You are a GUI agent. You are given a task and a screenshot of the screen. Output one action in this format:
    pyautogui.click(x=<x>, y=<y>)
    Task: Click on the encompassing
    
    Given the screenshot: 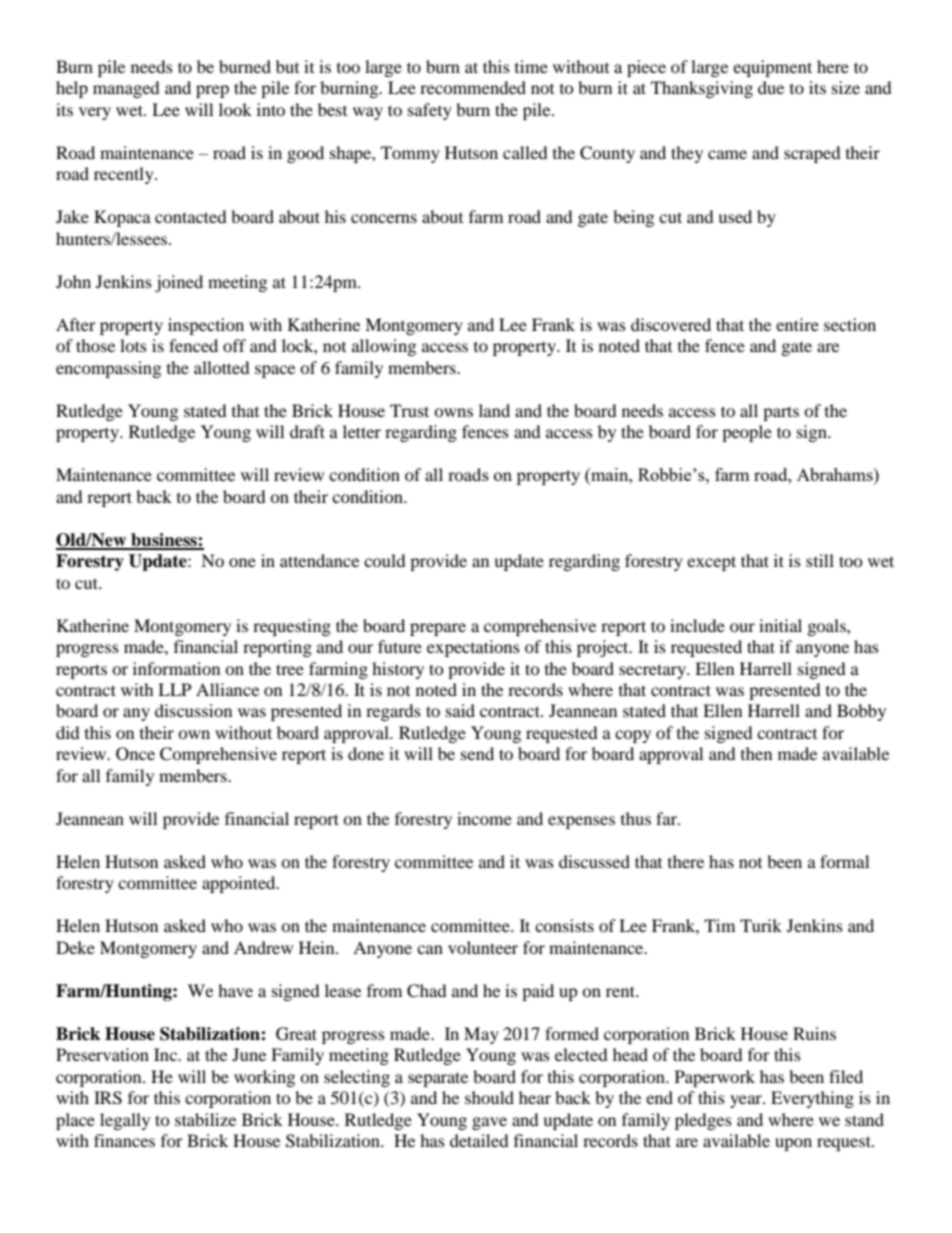 What is the action you would take?
    pyautogui.click(x=108, y=369)
